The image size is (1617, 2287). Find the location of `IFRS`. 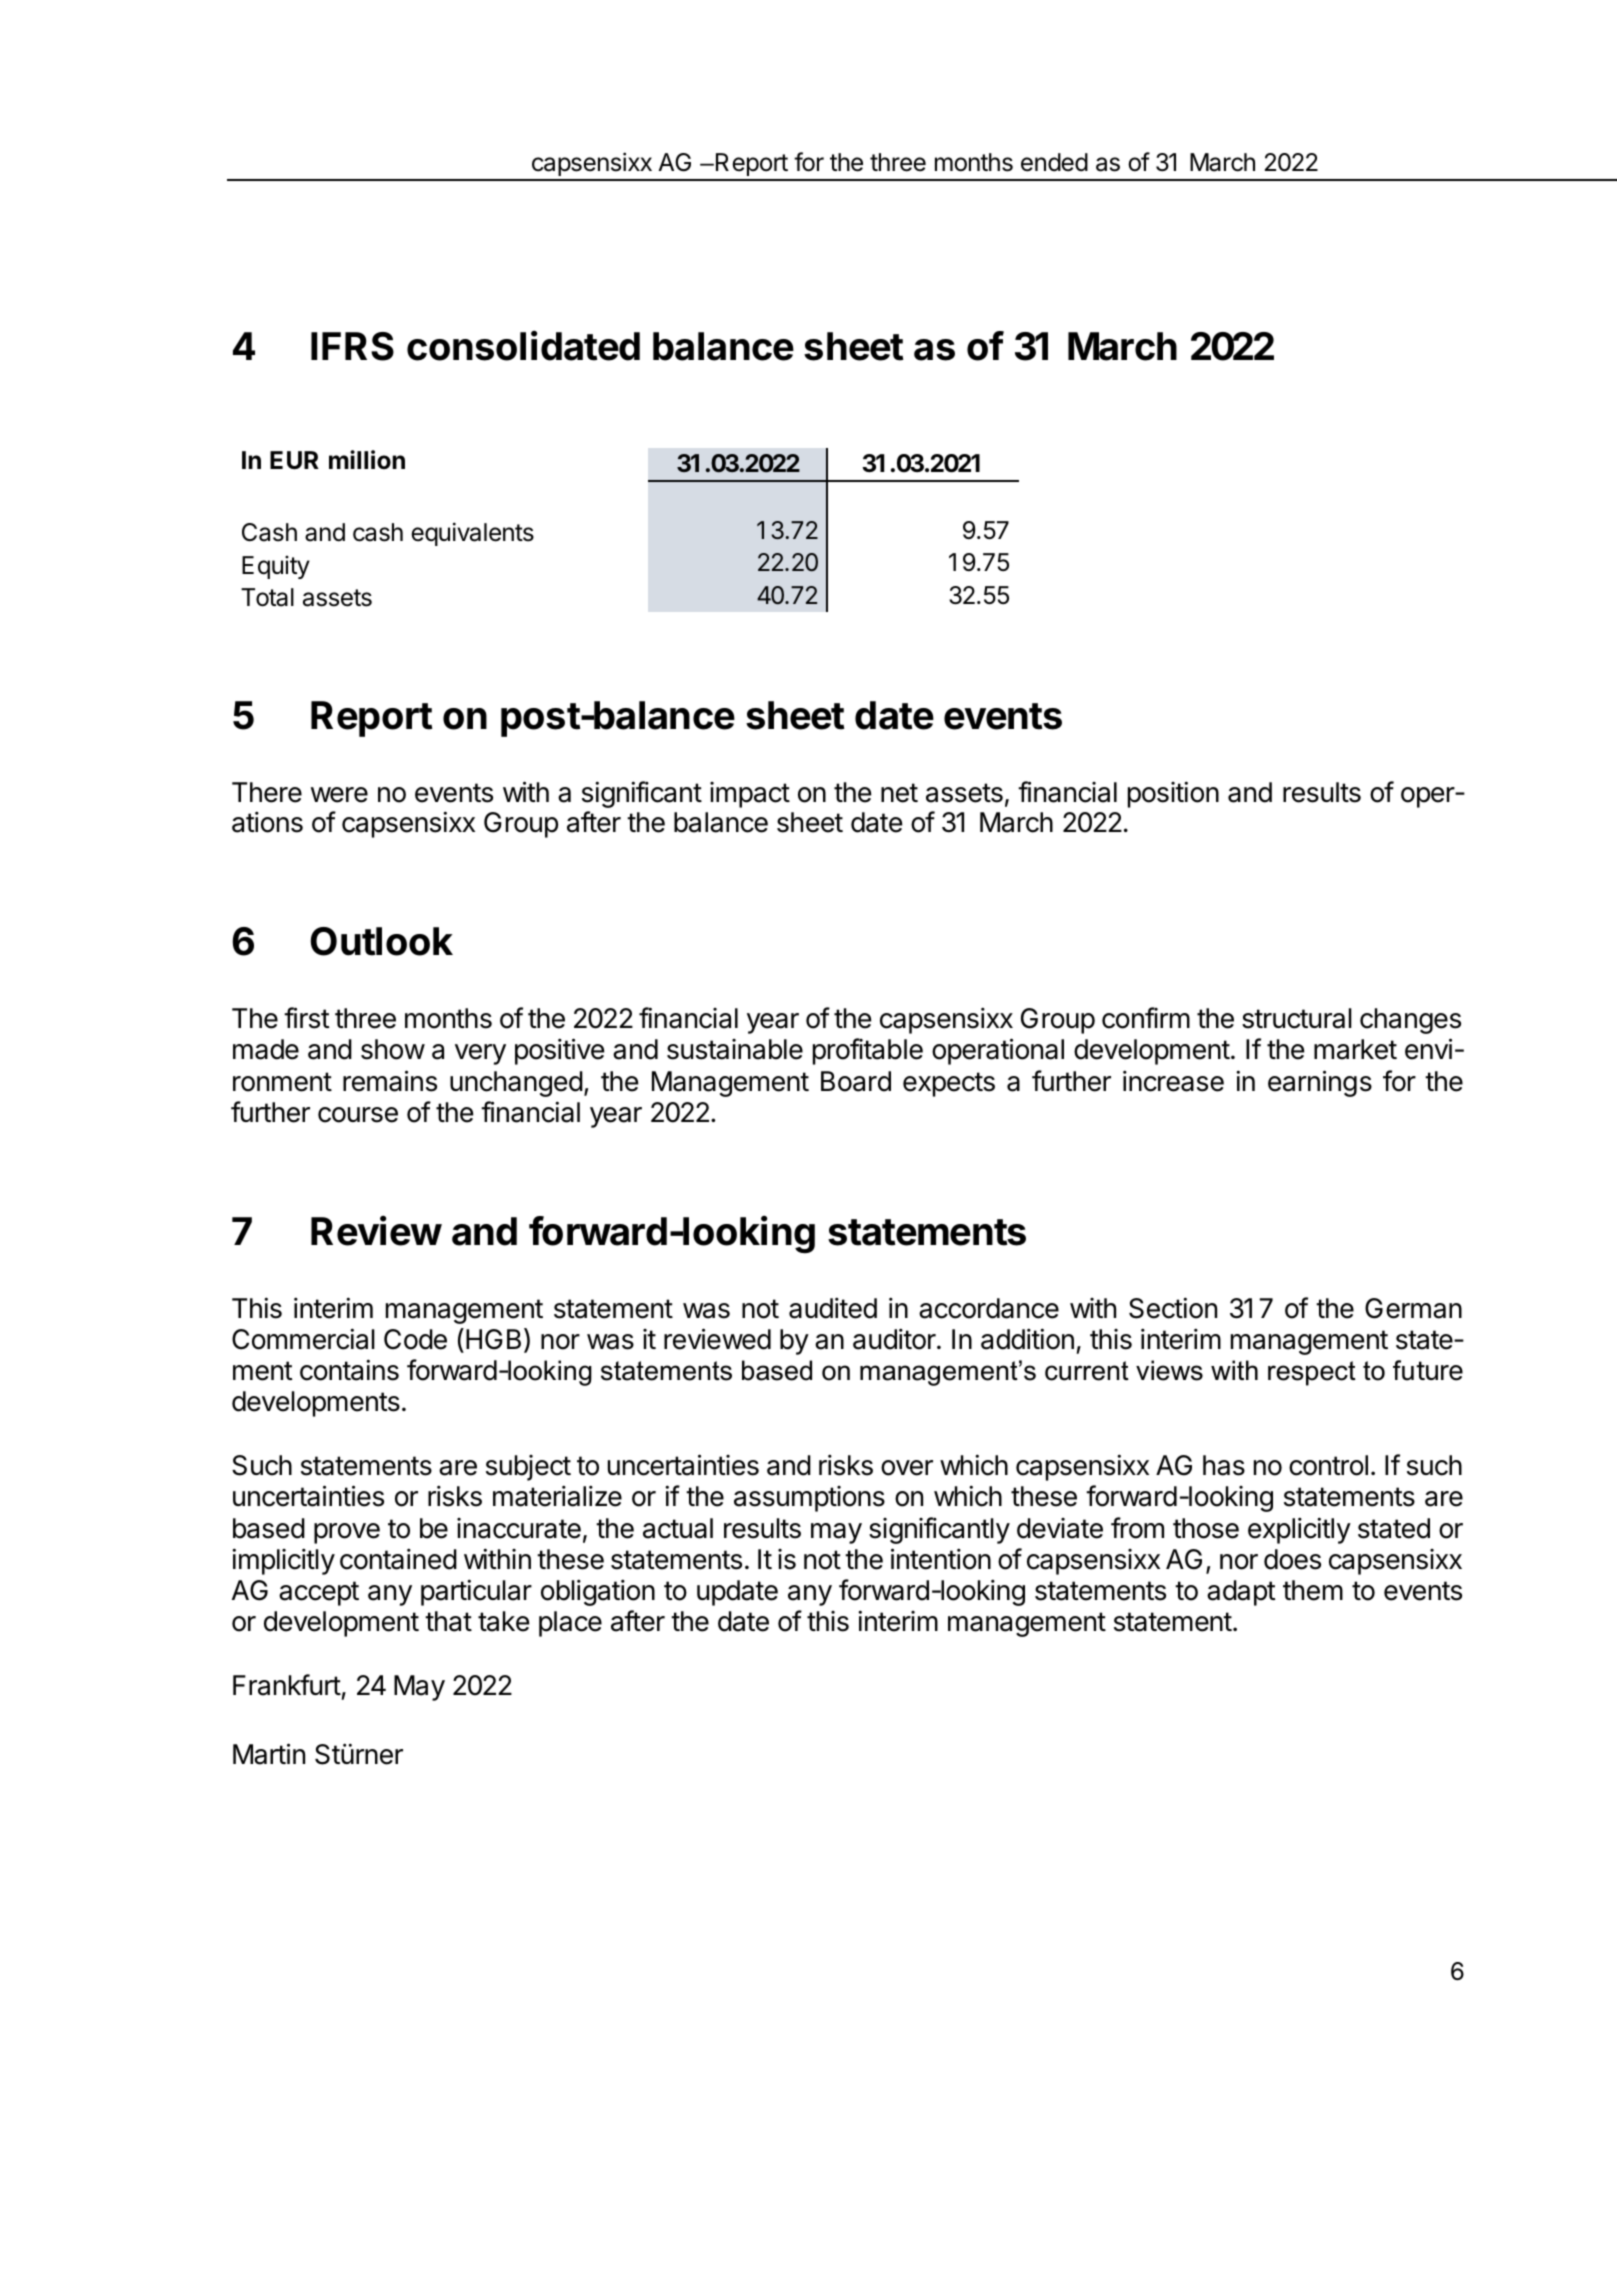

IFRS is located at coordinates (352, 346).
